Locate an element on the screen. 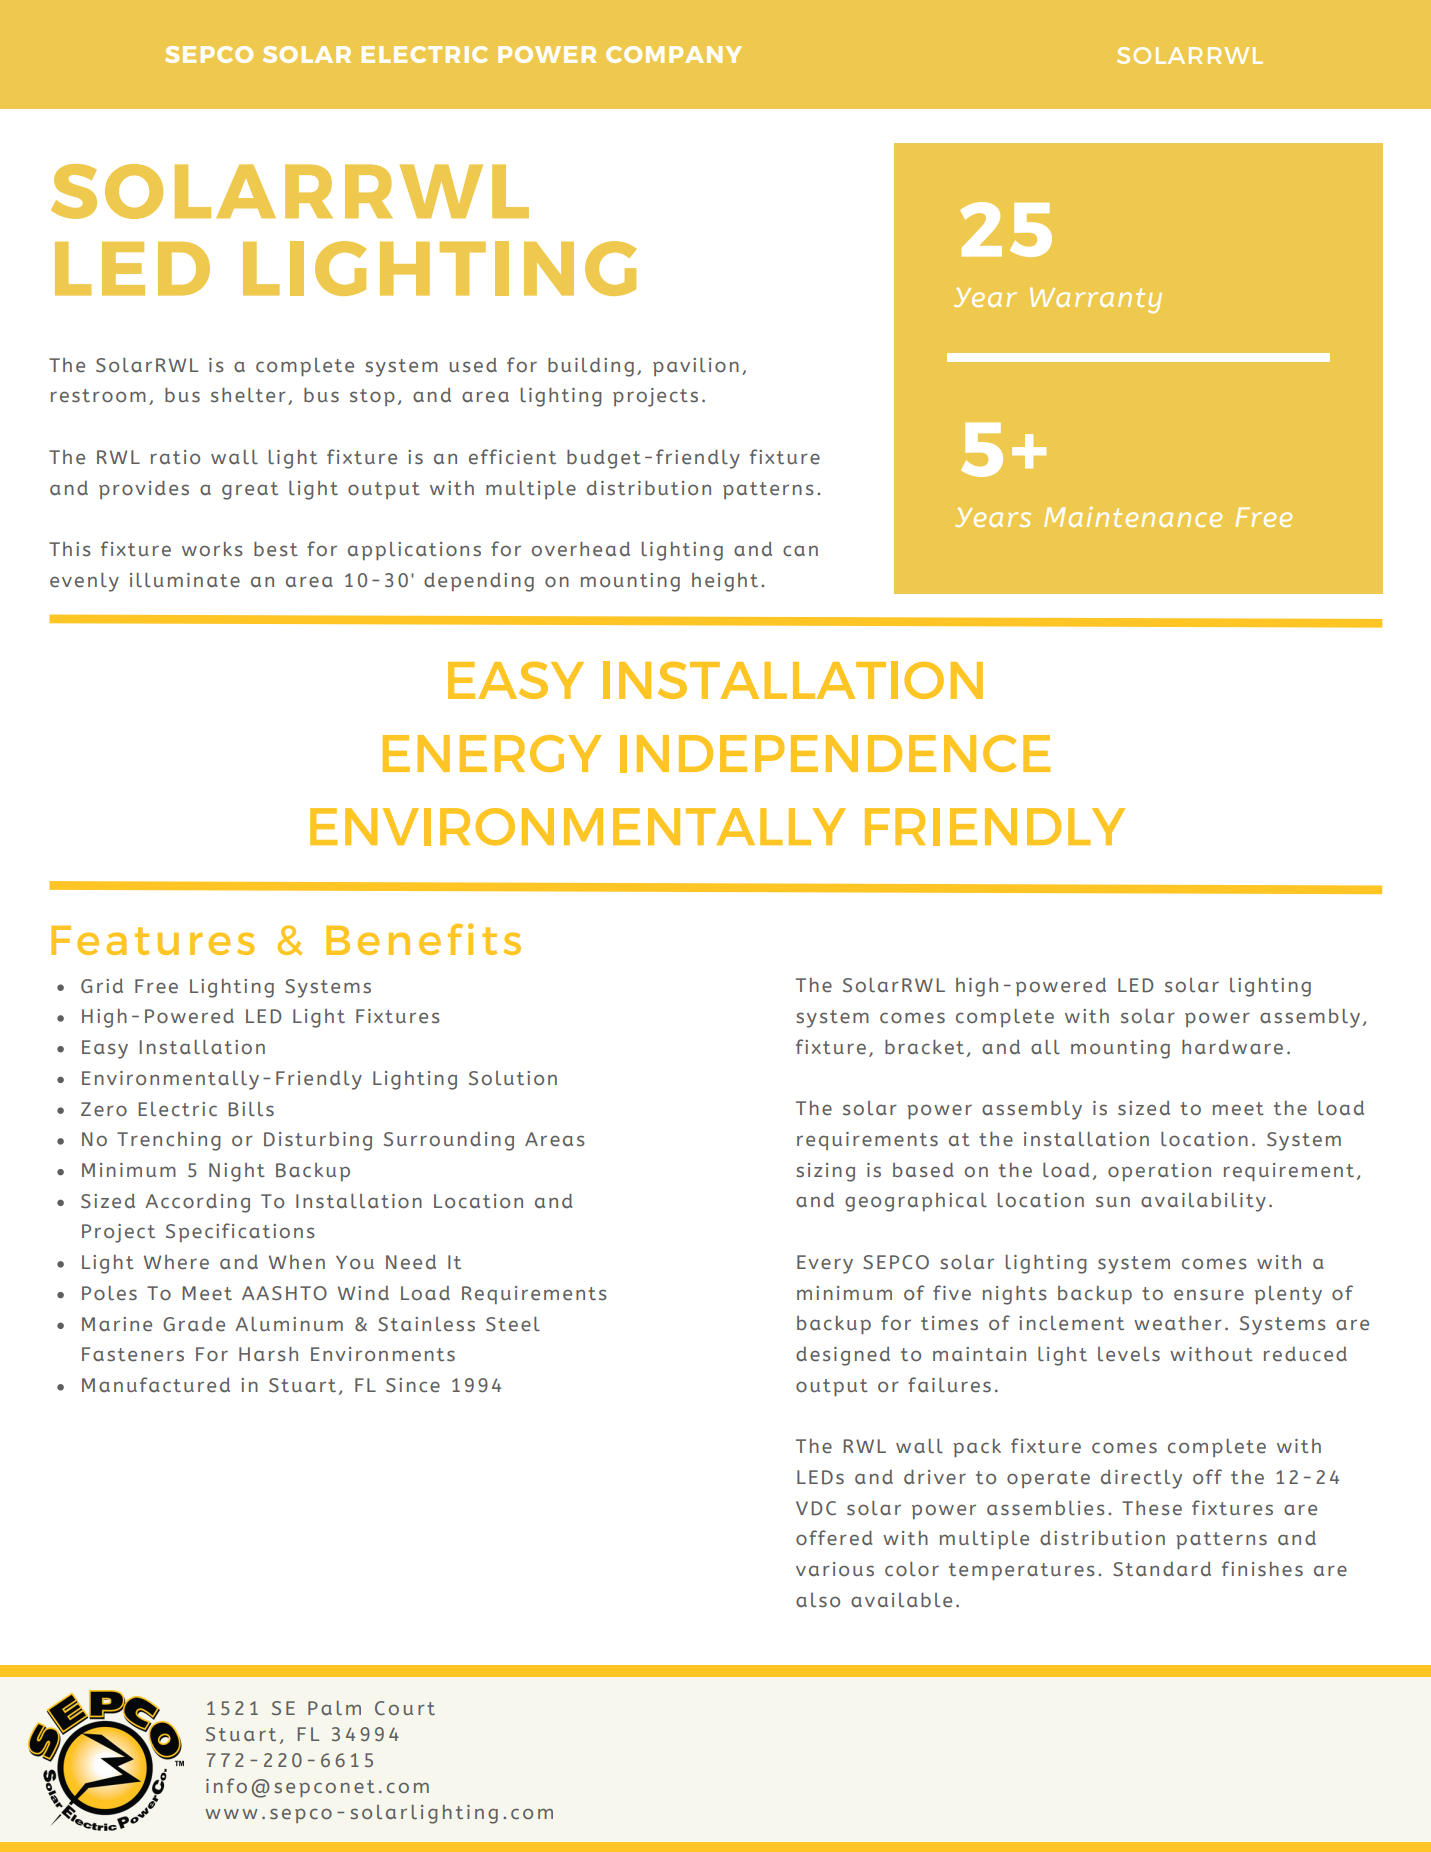 The height and width of the screenshot is (1852, 1431). Trenching is located at coordinates (169, 1141).
